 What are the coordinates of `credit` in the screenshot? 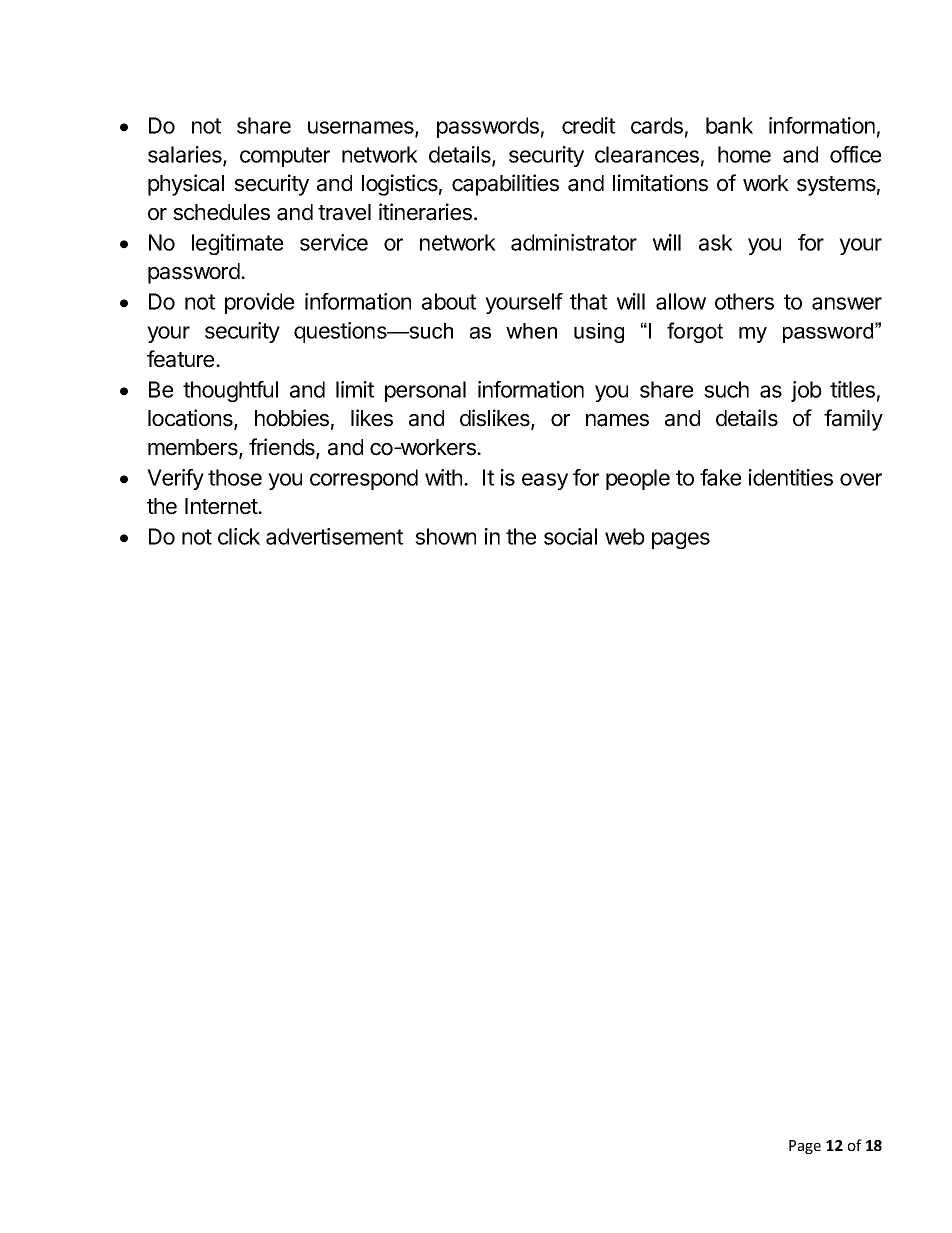 It's located at (588, 125).
